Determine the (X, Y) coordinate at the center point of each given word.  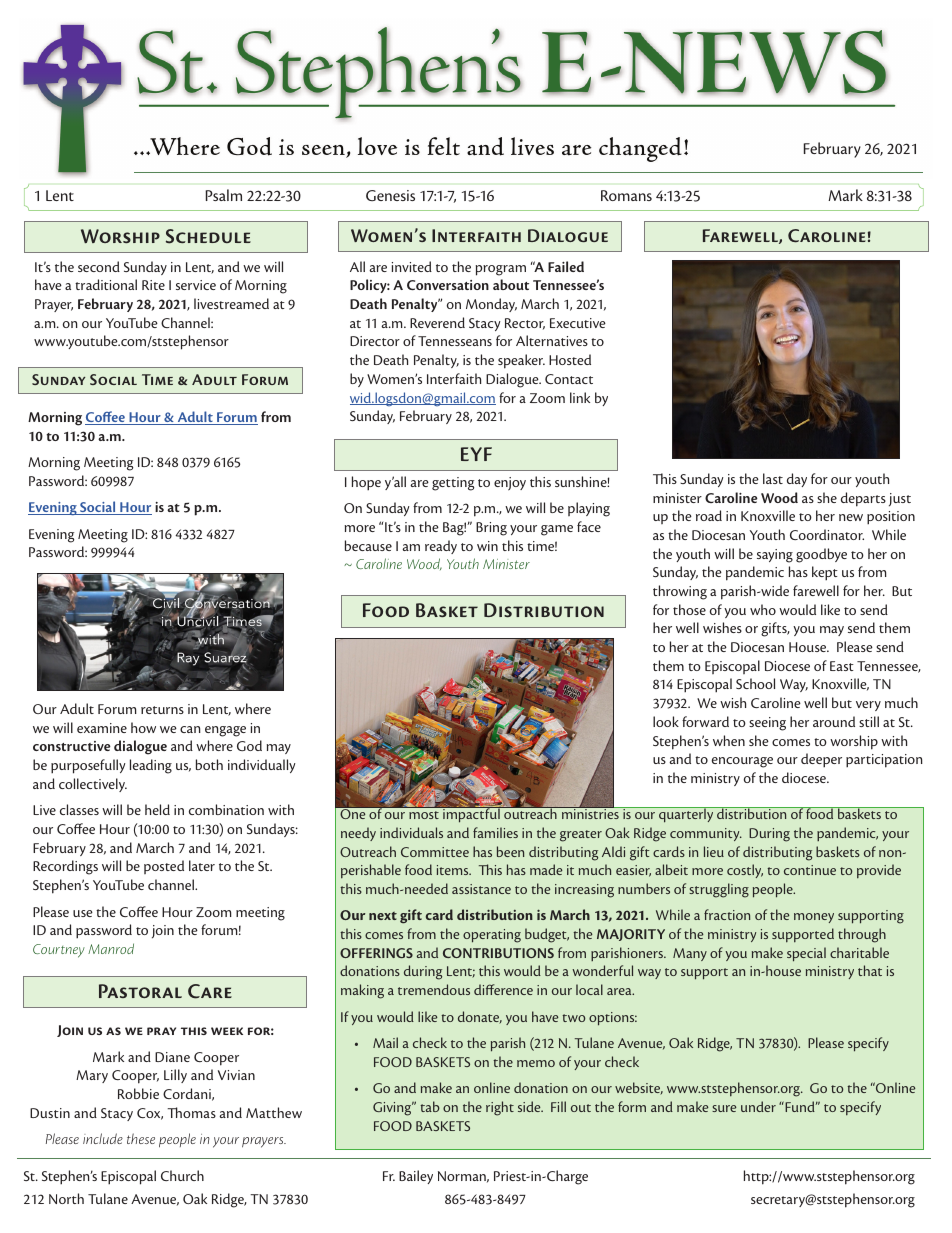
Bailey (416, 1177)
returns (162, 710)
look (666, 721)
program (501, 270)
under (758, 1106)
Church (182, 1175)
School (755, 683)
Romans (626, 195)
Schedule (208, 236)
